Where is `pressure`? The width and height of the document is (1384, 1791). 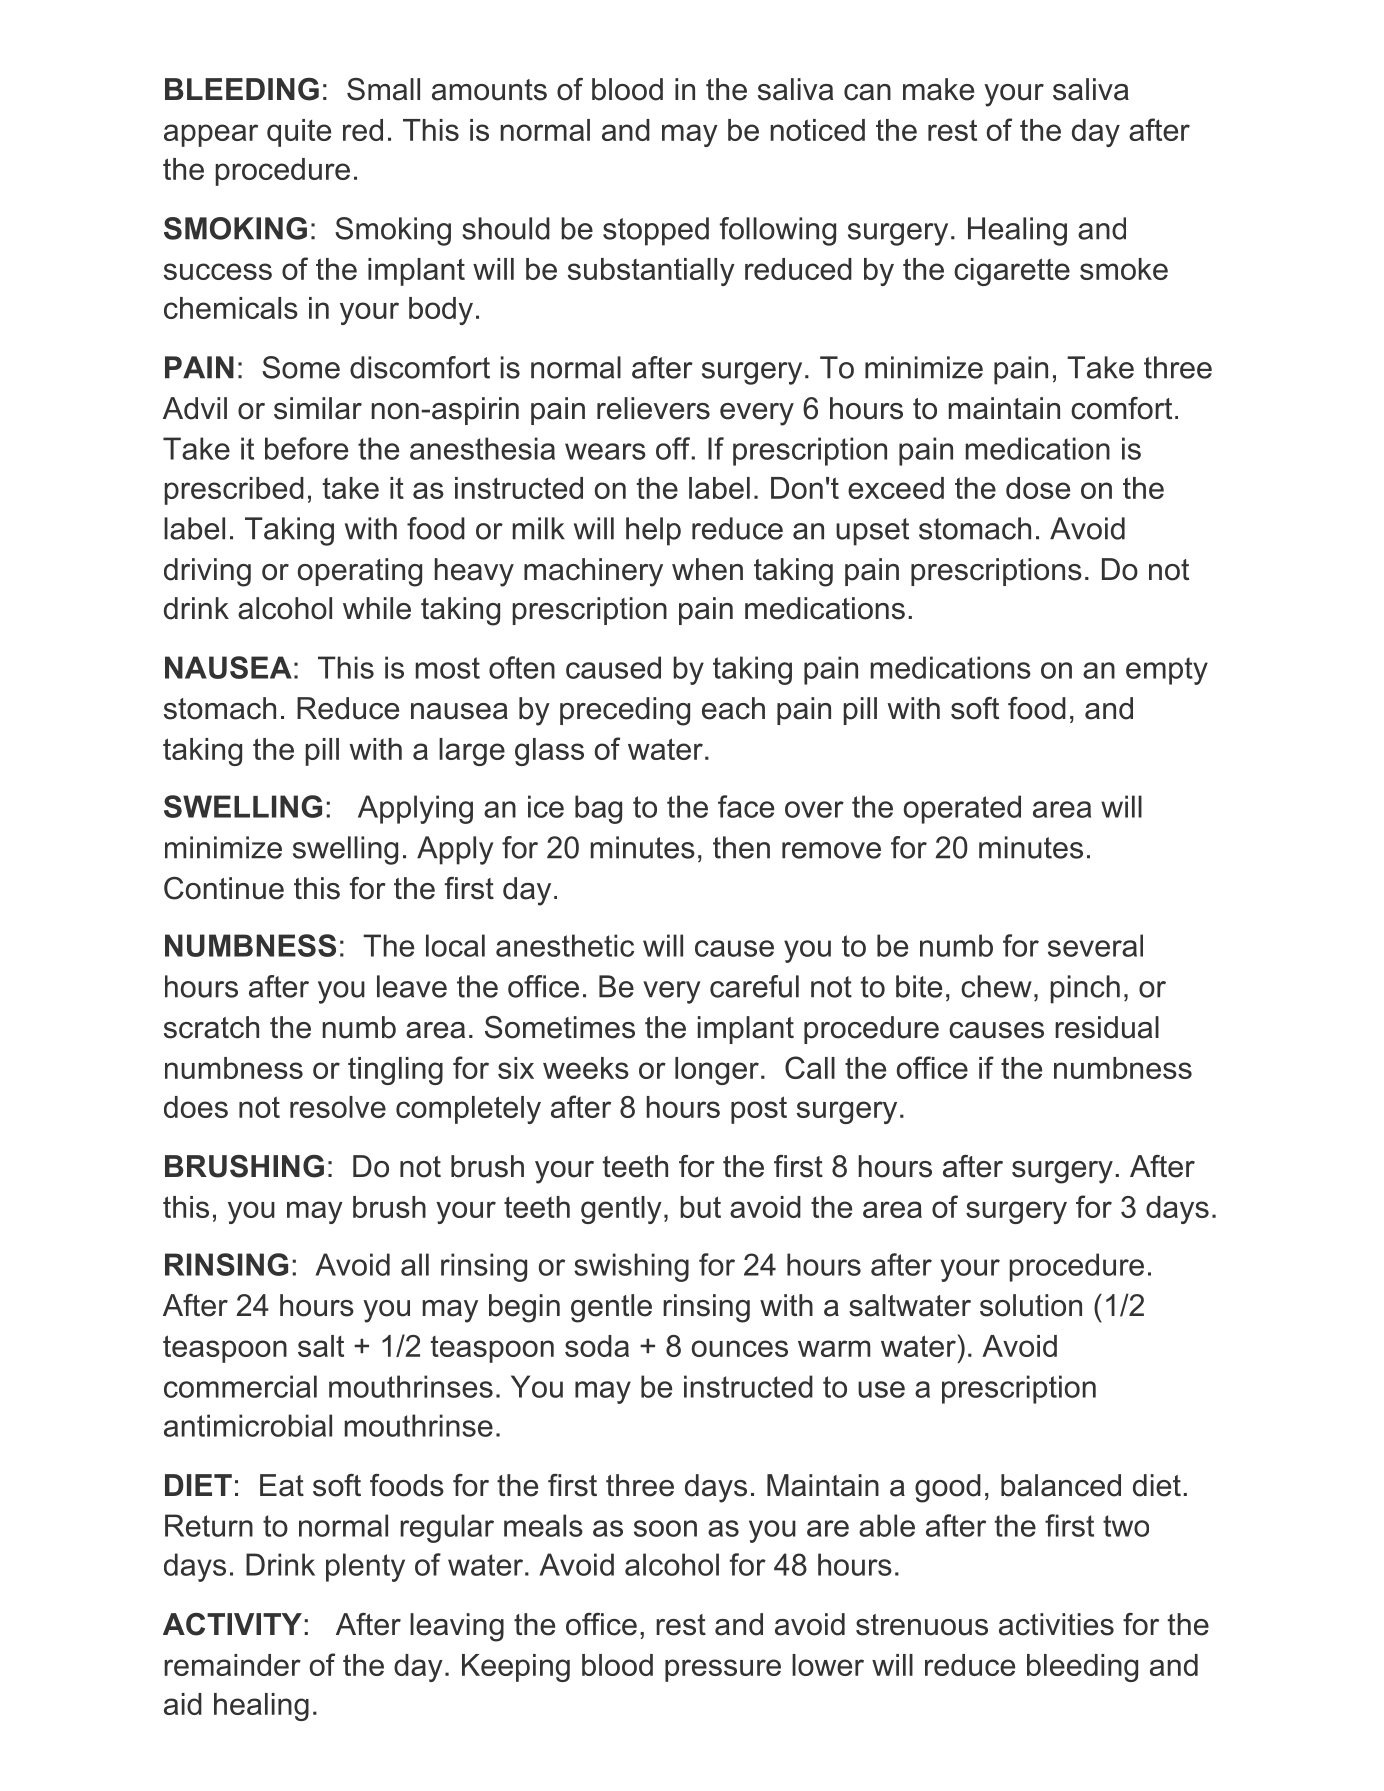 pressure is located at coordinates (723, 1670).
